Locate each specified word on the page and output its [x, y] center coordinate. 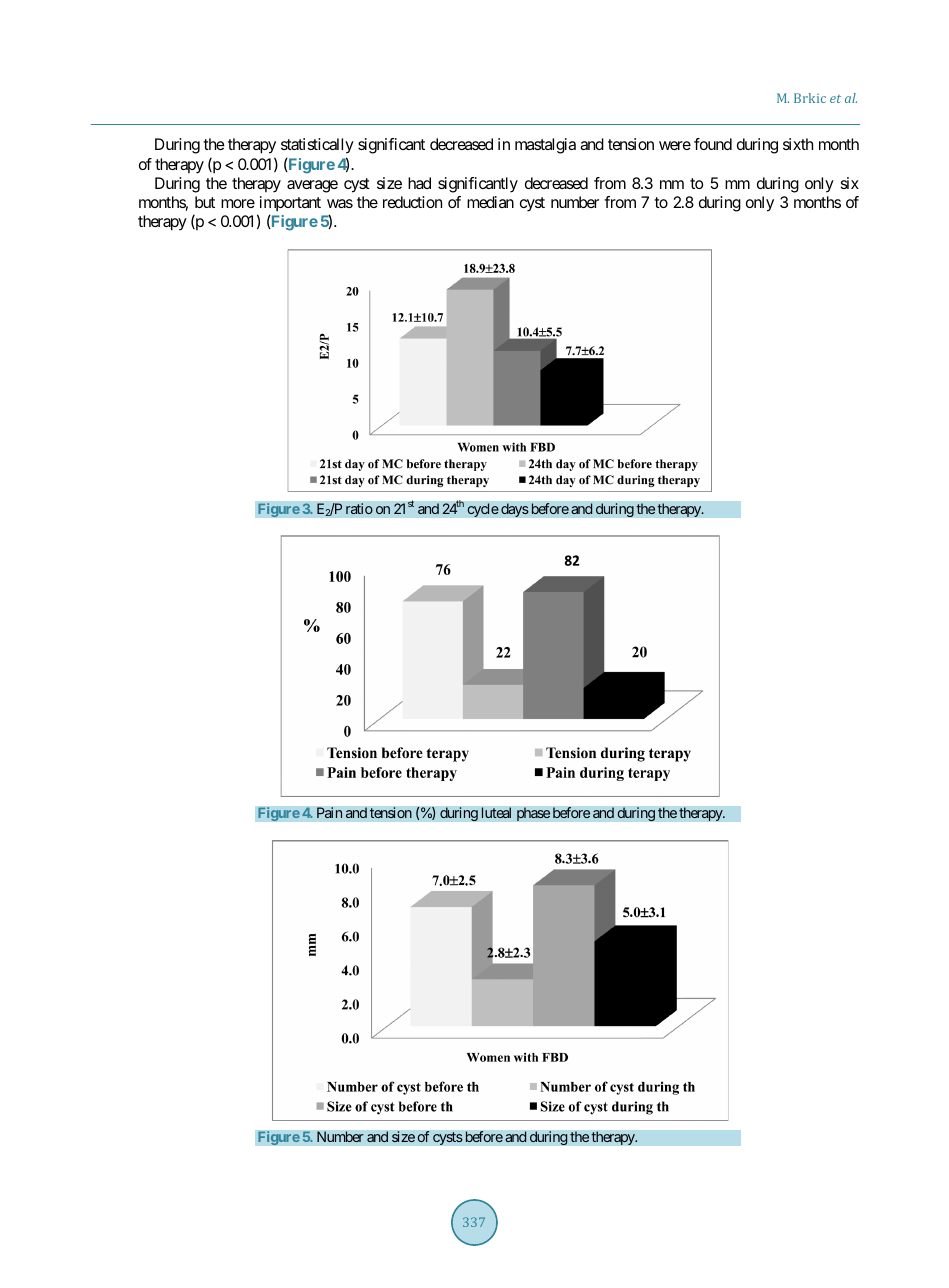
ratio [359, 508]
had [419, 183]
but [205, 202]
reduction [412, 202]
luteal [496, 813]
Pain [330, 813]
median [490, 202]
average [312, 186]
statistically [317, 146]
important [290, 204]
